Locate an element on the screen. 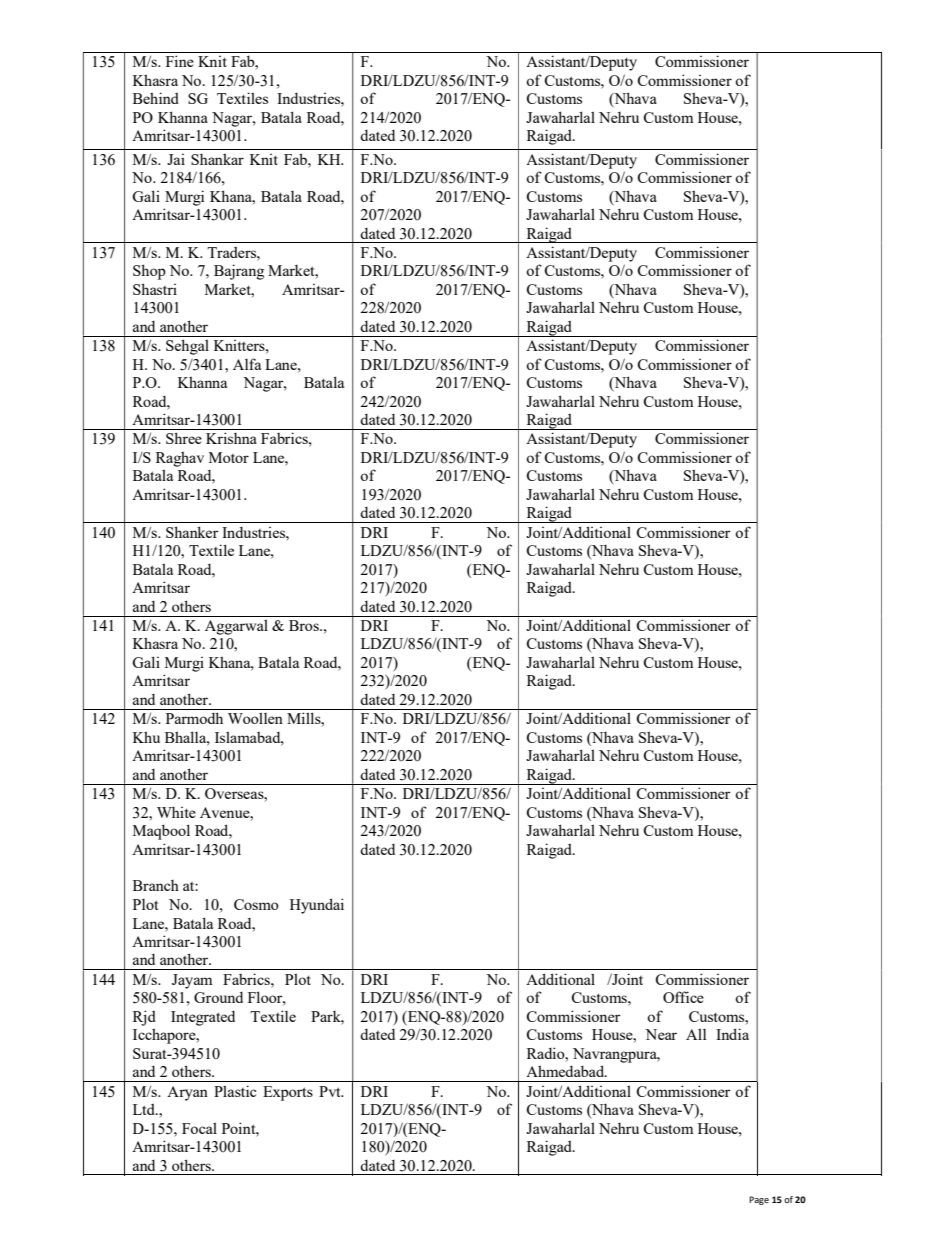  Bros is located at coordinates (305, 625).
